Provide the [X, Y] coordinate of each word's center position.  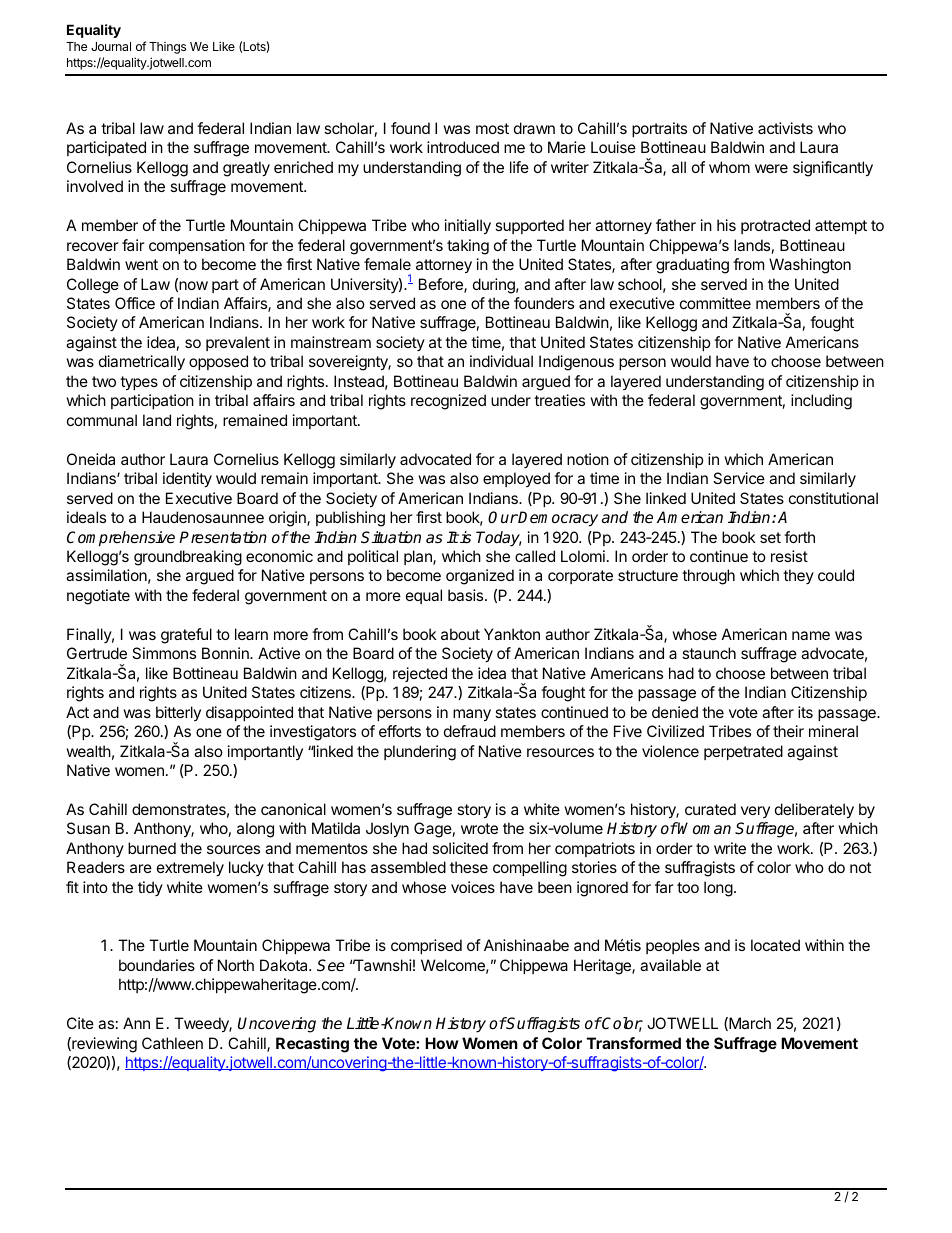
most [492, 128]
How [442, 1043]
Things [167, 48]
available [670, 965]
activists [785, 128]
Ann [136, 1023]
